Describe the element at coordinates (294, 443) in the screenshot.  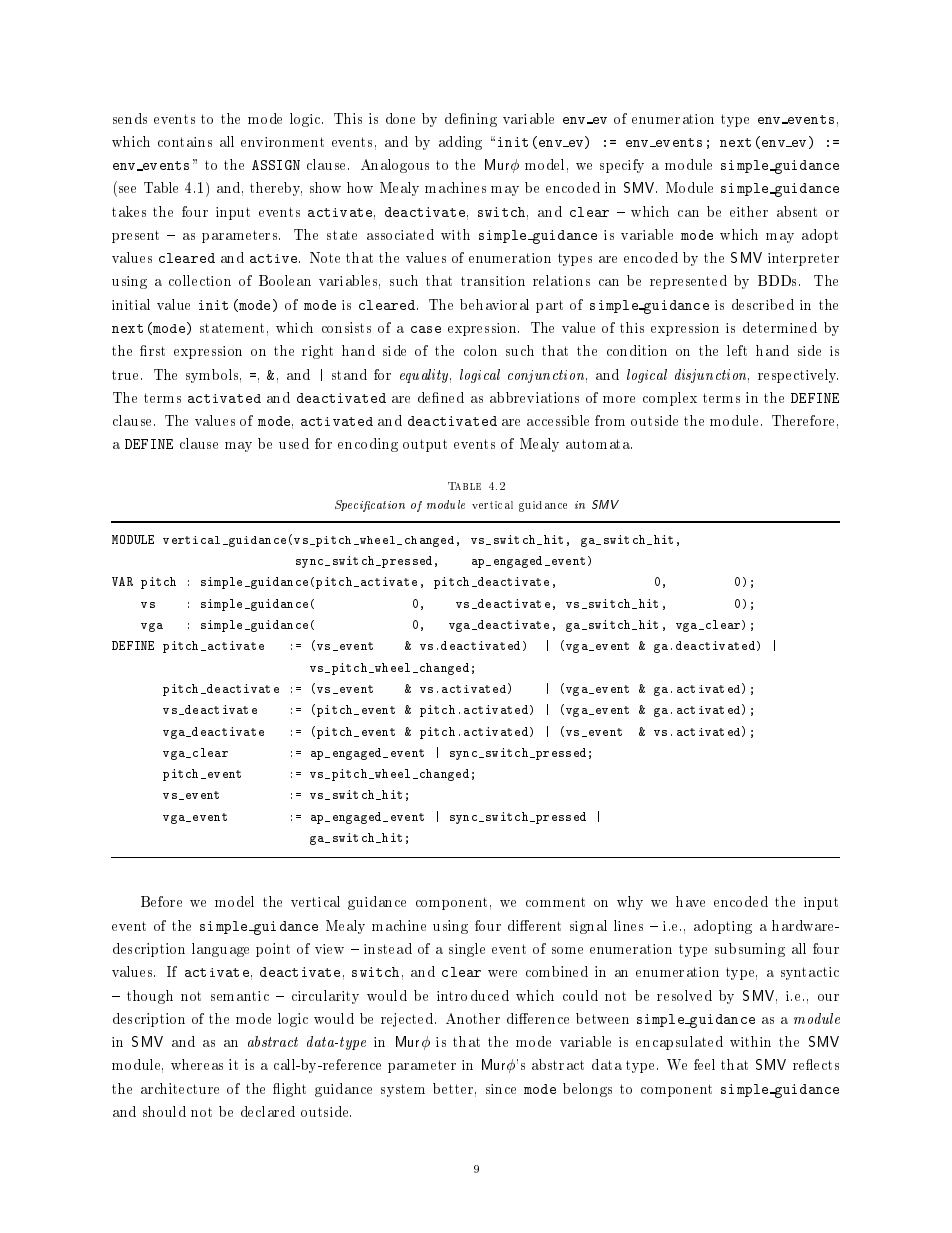
I see `used` at that location.
